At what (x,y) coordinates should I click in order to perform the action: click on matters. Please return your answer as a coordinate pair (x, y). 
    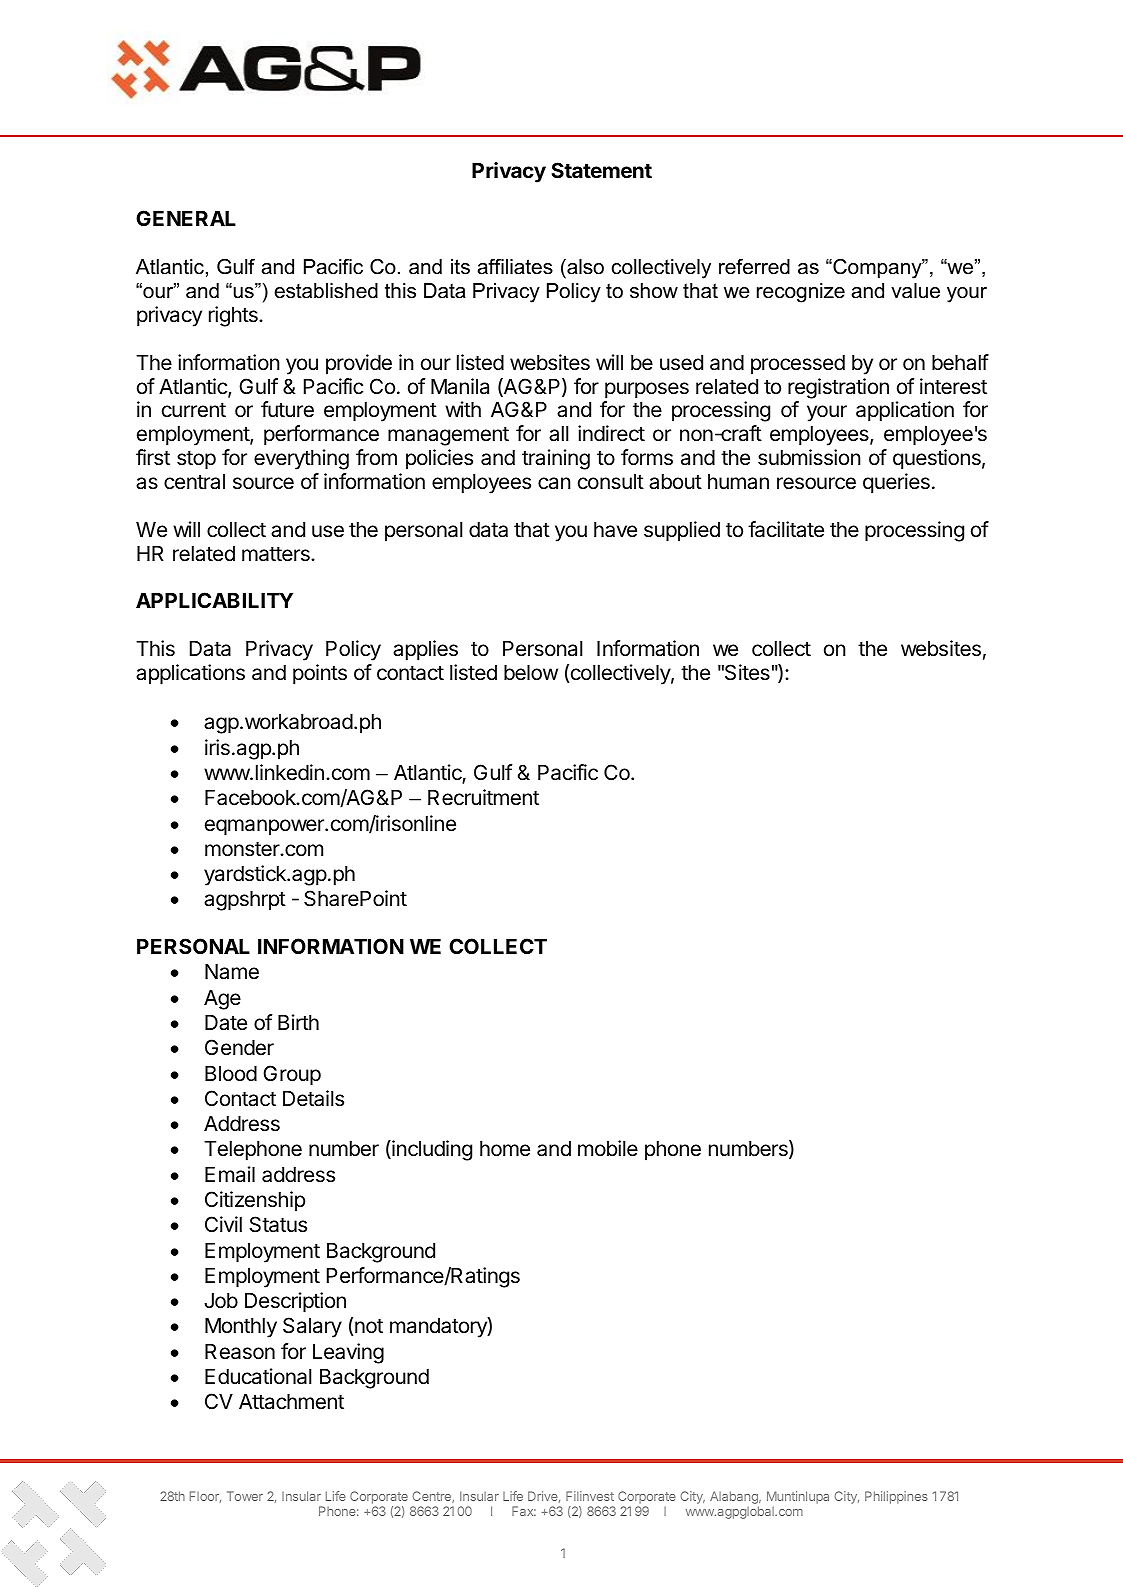
    Looking at the image, I should click on (277, 554).
